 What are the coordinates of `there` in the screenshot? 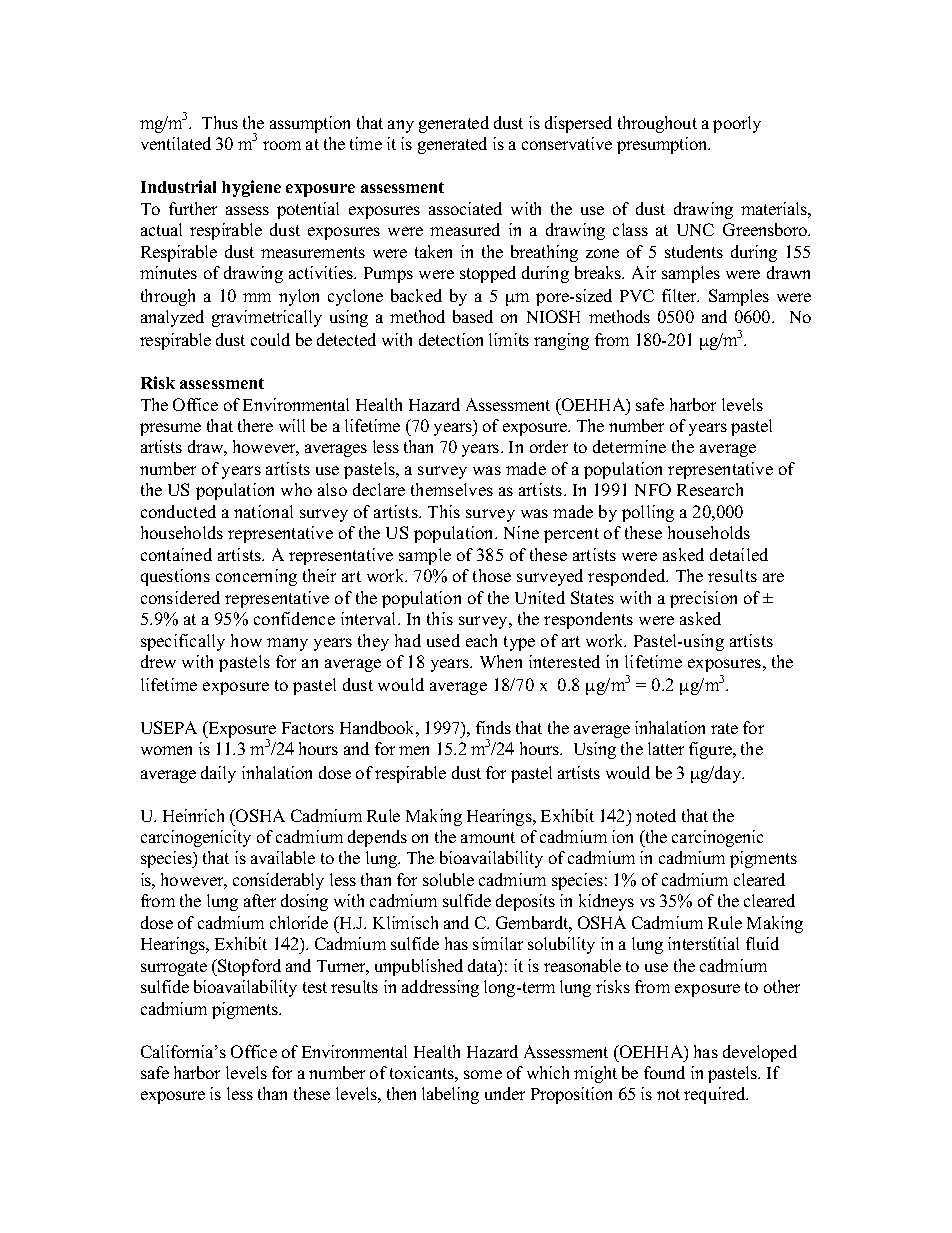 It's located at (255, 425).
